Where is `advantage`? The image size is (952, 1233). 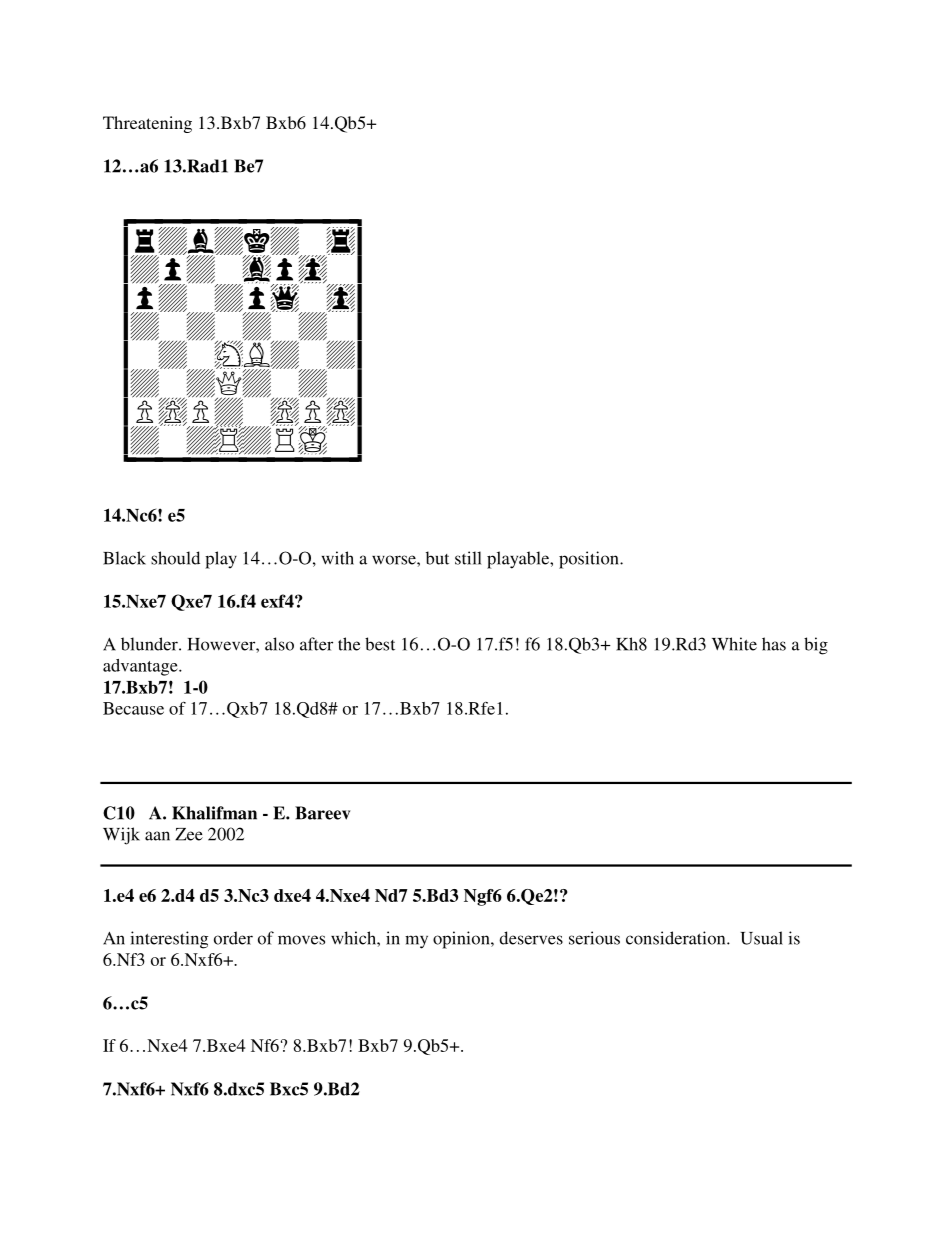 advantage is located at coordinates (141, 667).
